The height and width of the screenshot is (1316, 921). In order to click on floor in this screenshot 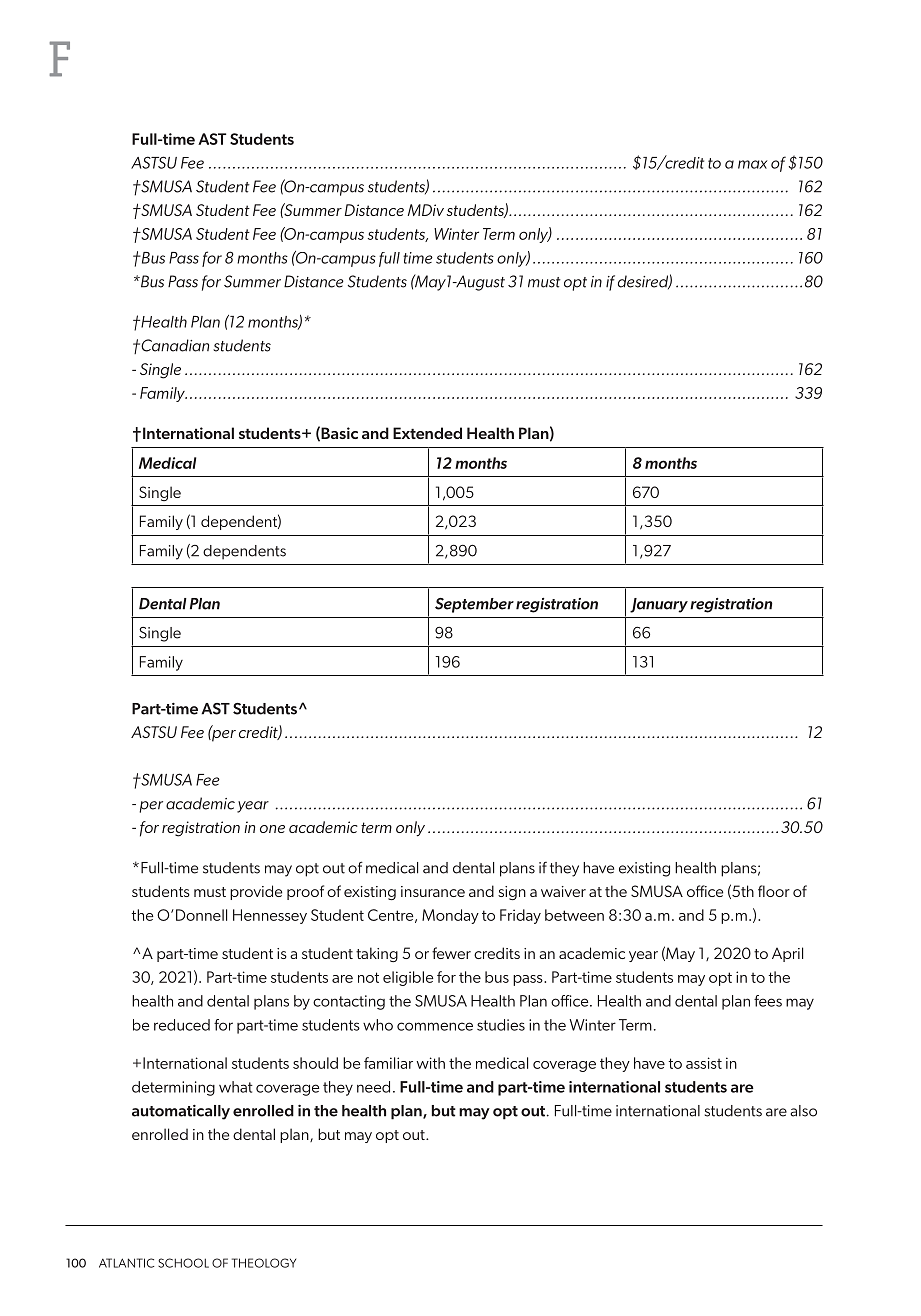, I will do `click(774, 891)`.
